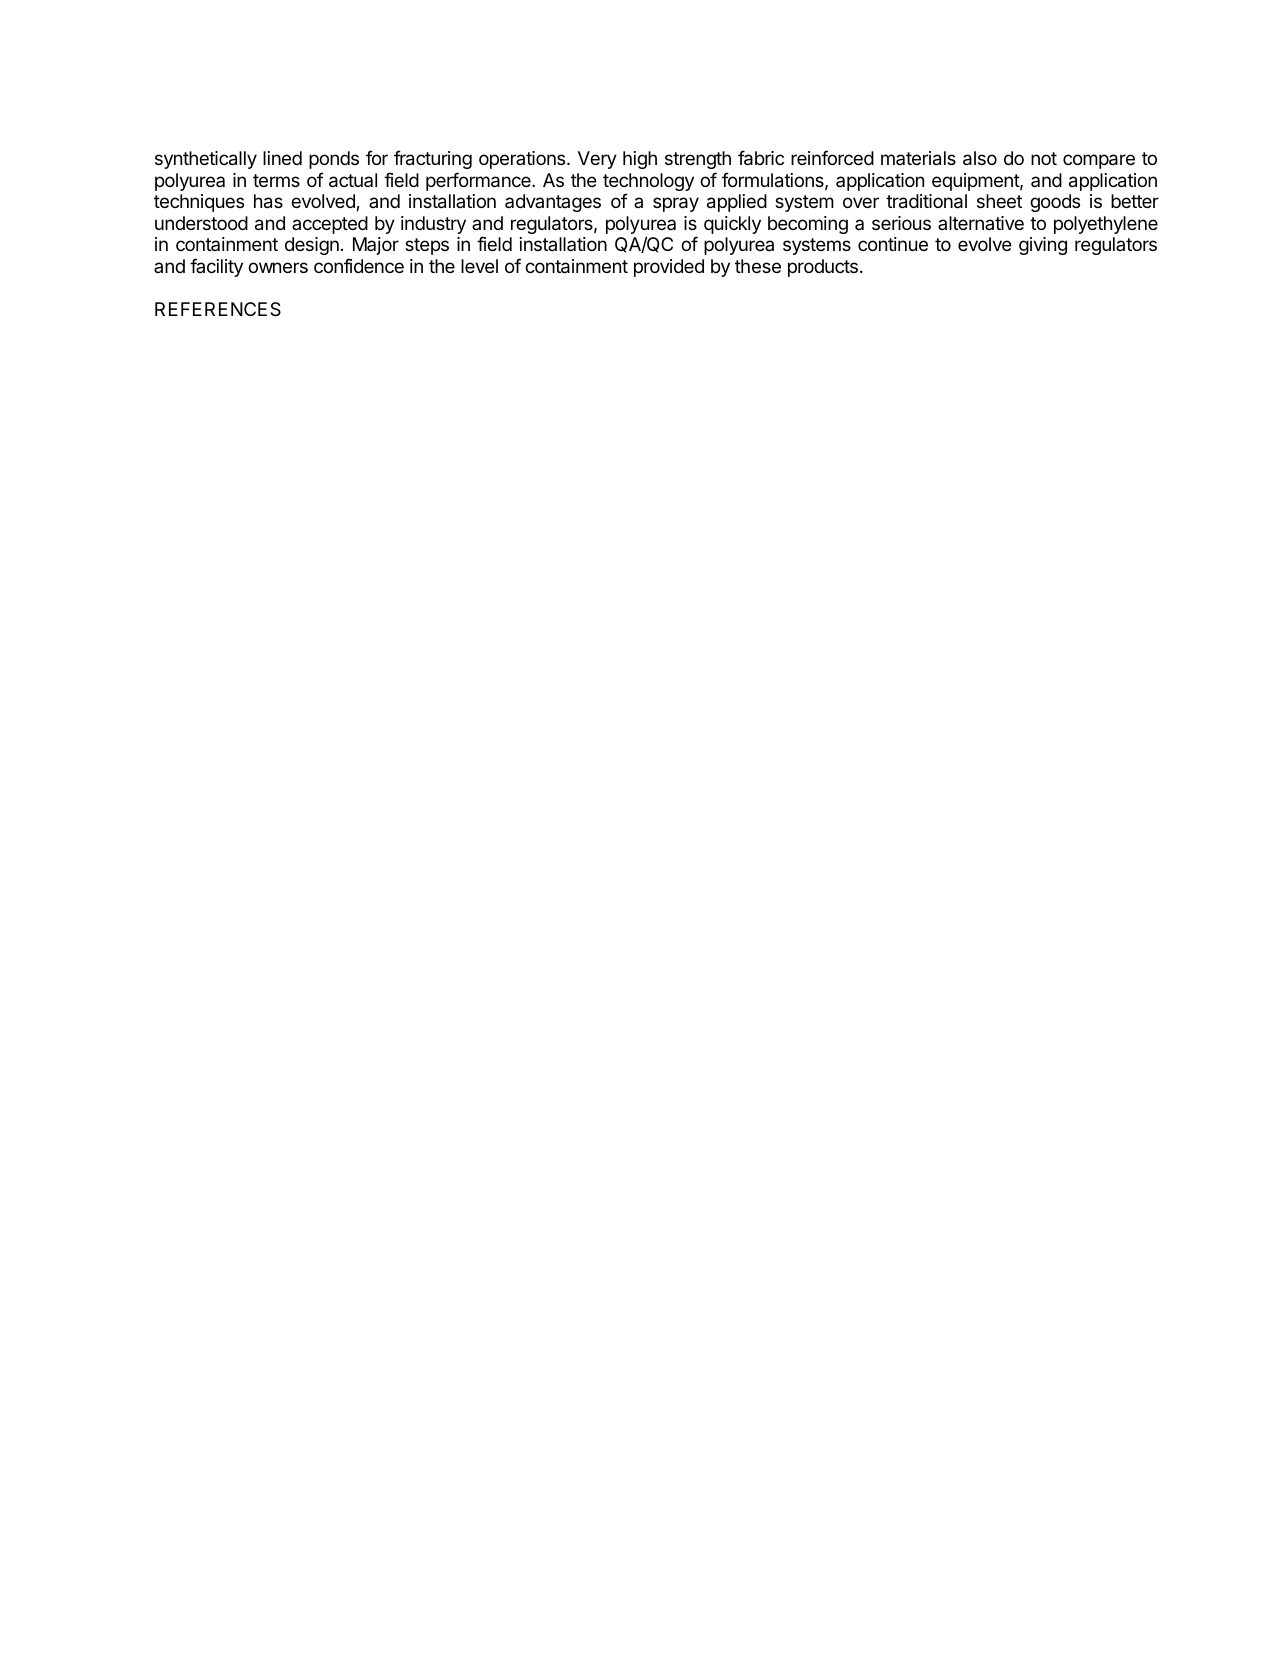 This screenshot has width=1277, height=1653. I want to click on REFERENCES, so click(218, 309).
